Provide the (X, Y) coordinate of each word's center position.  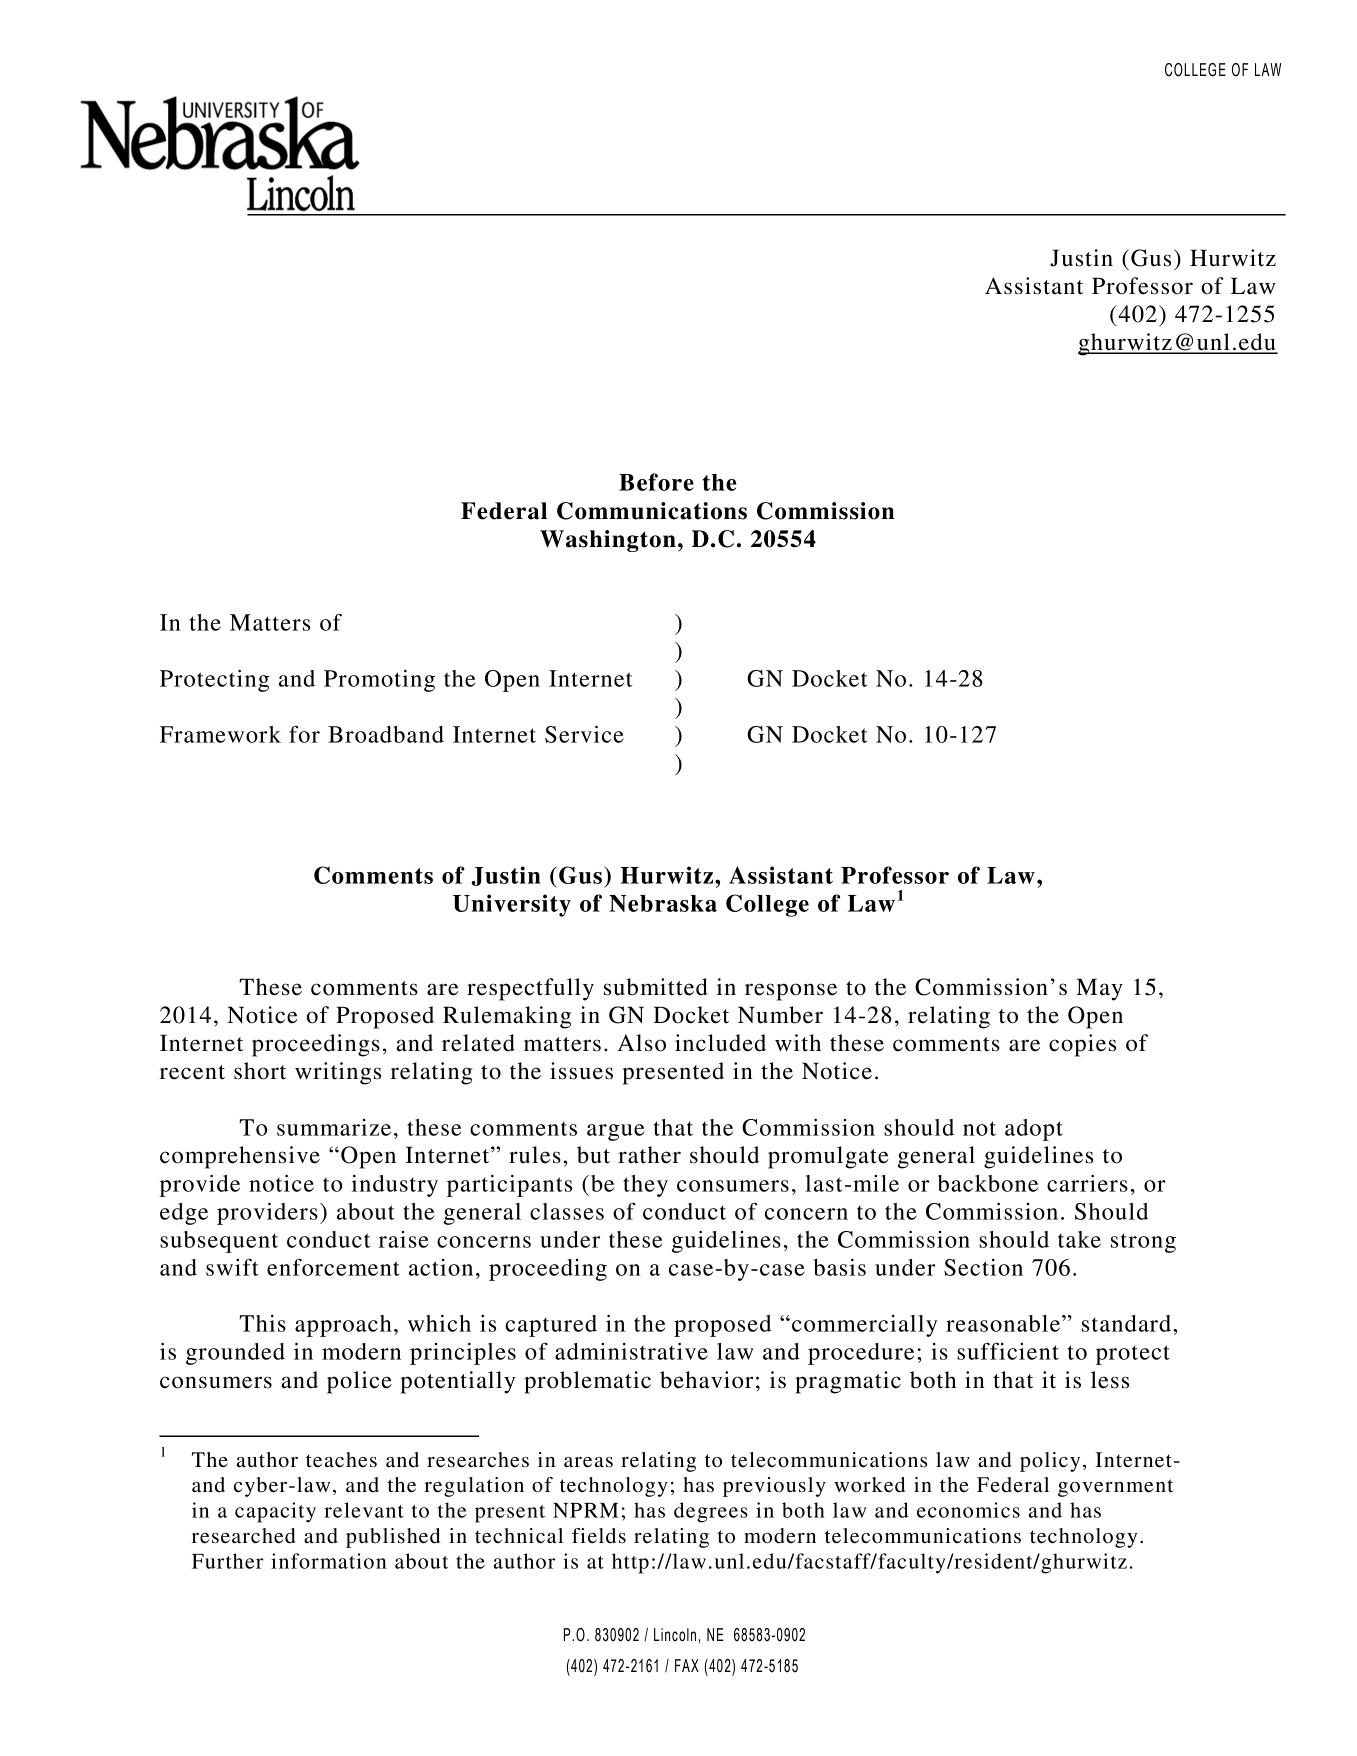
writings (338, 1073)
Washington (608, 541)
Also (641, 1043)
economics (968, 1510)
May (1099, 989)
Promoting (379, 681)
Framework (220, 734)
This (262, 1323)
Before (656, 482)
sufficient (1008, 1351)
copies (1082, 1045)
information (329, 1561)
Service (584, 734)
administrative (631, 1351)
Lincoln (675, 1635)
